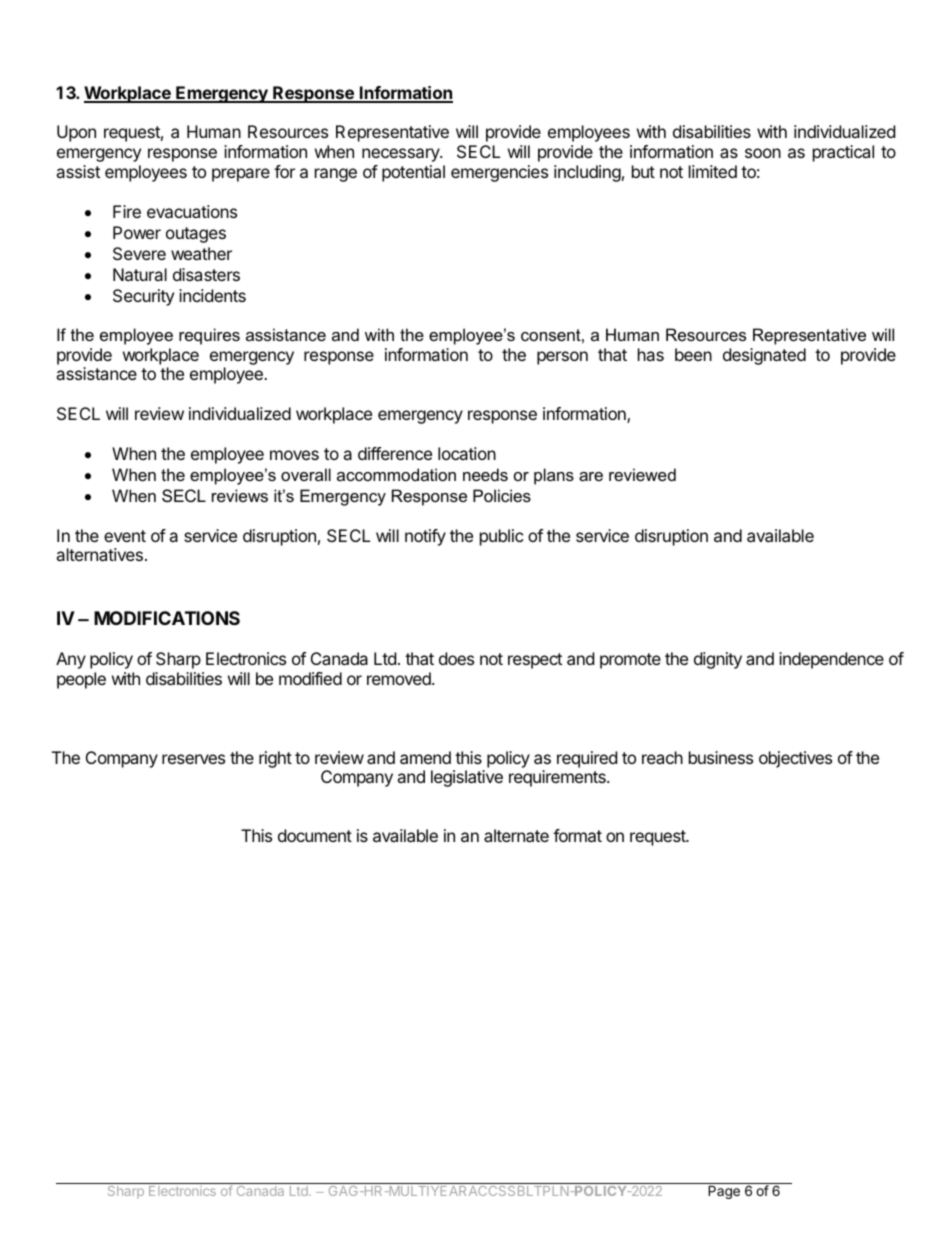 This screenshot has height=1233, width=952. Describe the element at coordinates (724, 1192) in the screenshot. I see `Page` at that location.
